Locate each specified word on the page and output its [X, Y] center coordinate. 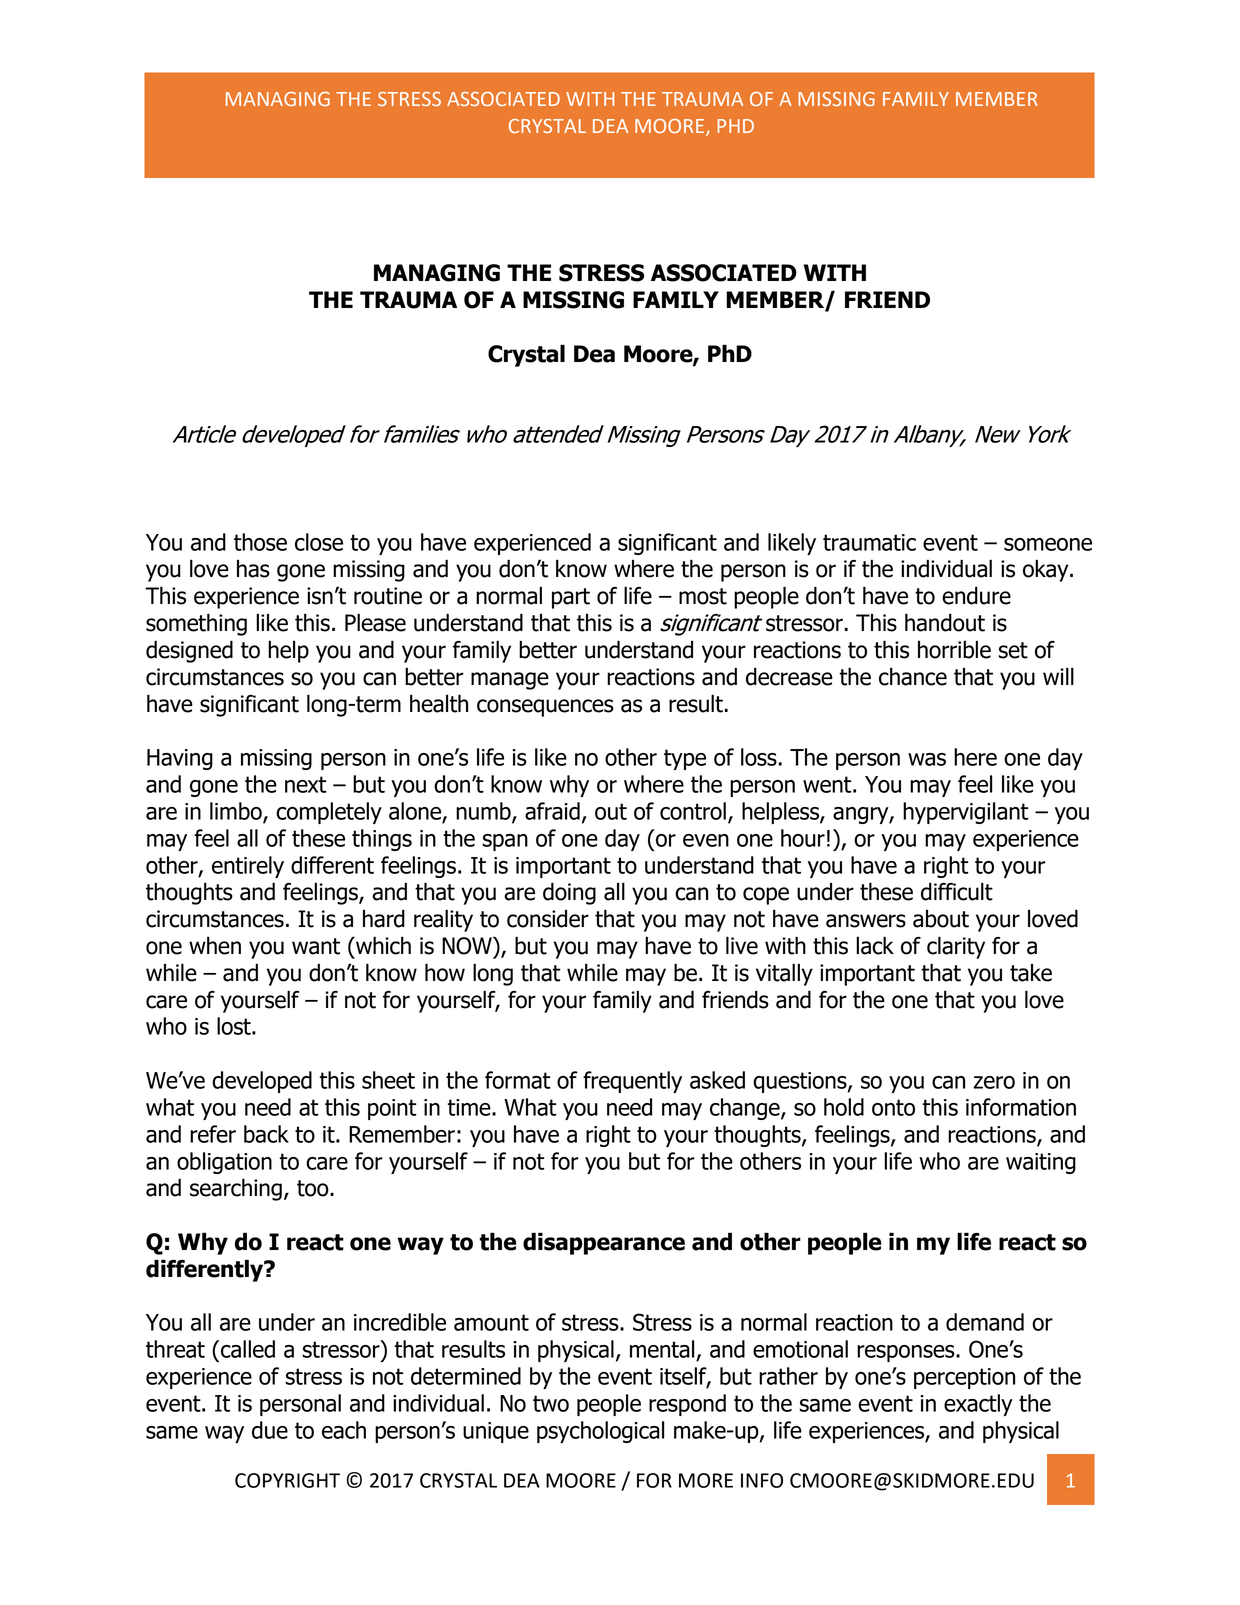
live [742, 945]
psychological [600, 1432]
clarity [956, 947]
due [270, 1430]
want [316, 946]
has [253, 569]
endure [976, 595]
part [571, 598]
